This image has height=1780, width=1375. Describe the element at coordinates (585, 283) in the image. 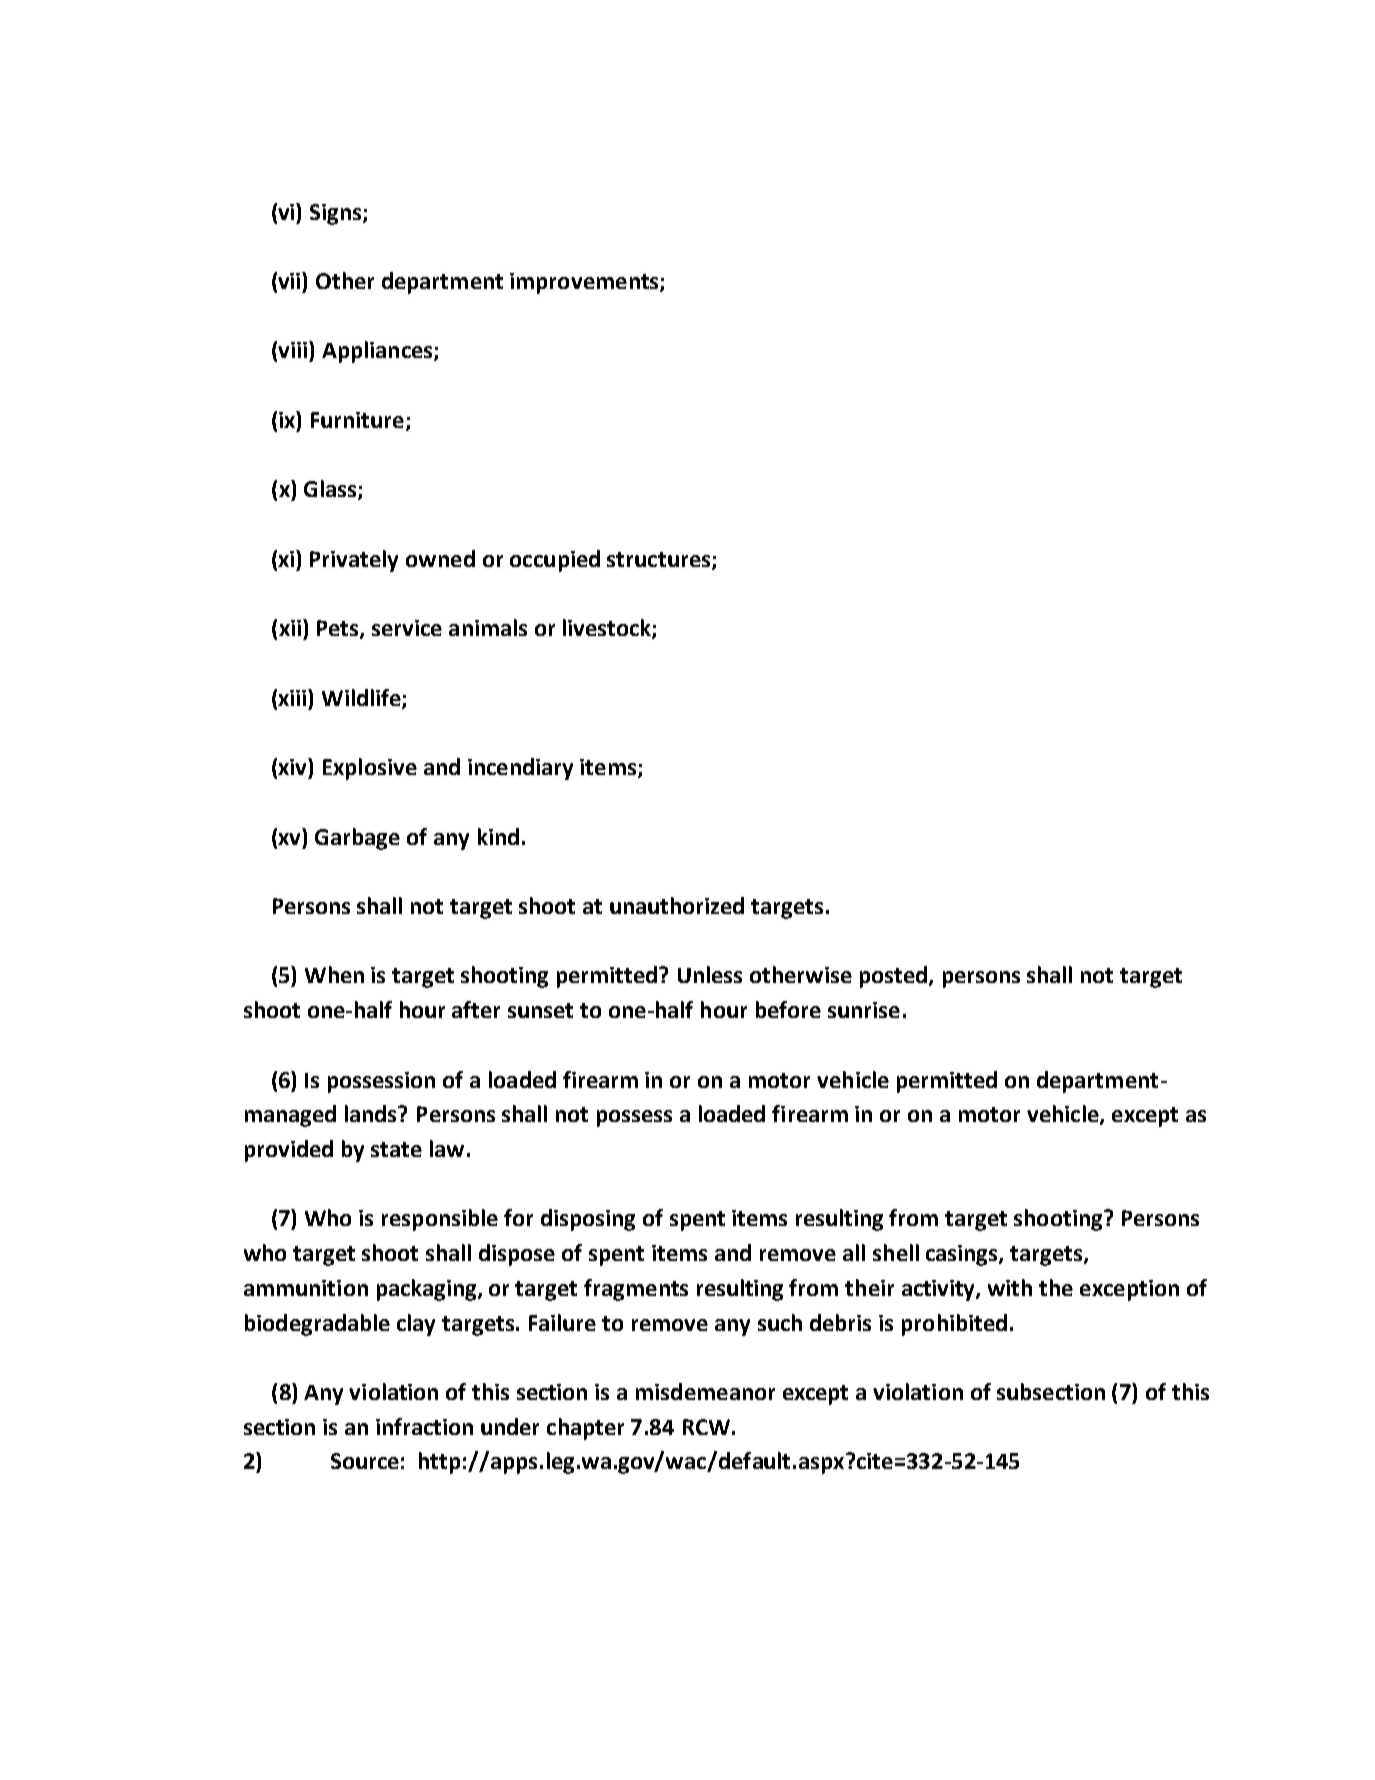

I see `improvements` at that location.
